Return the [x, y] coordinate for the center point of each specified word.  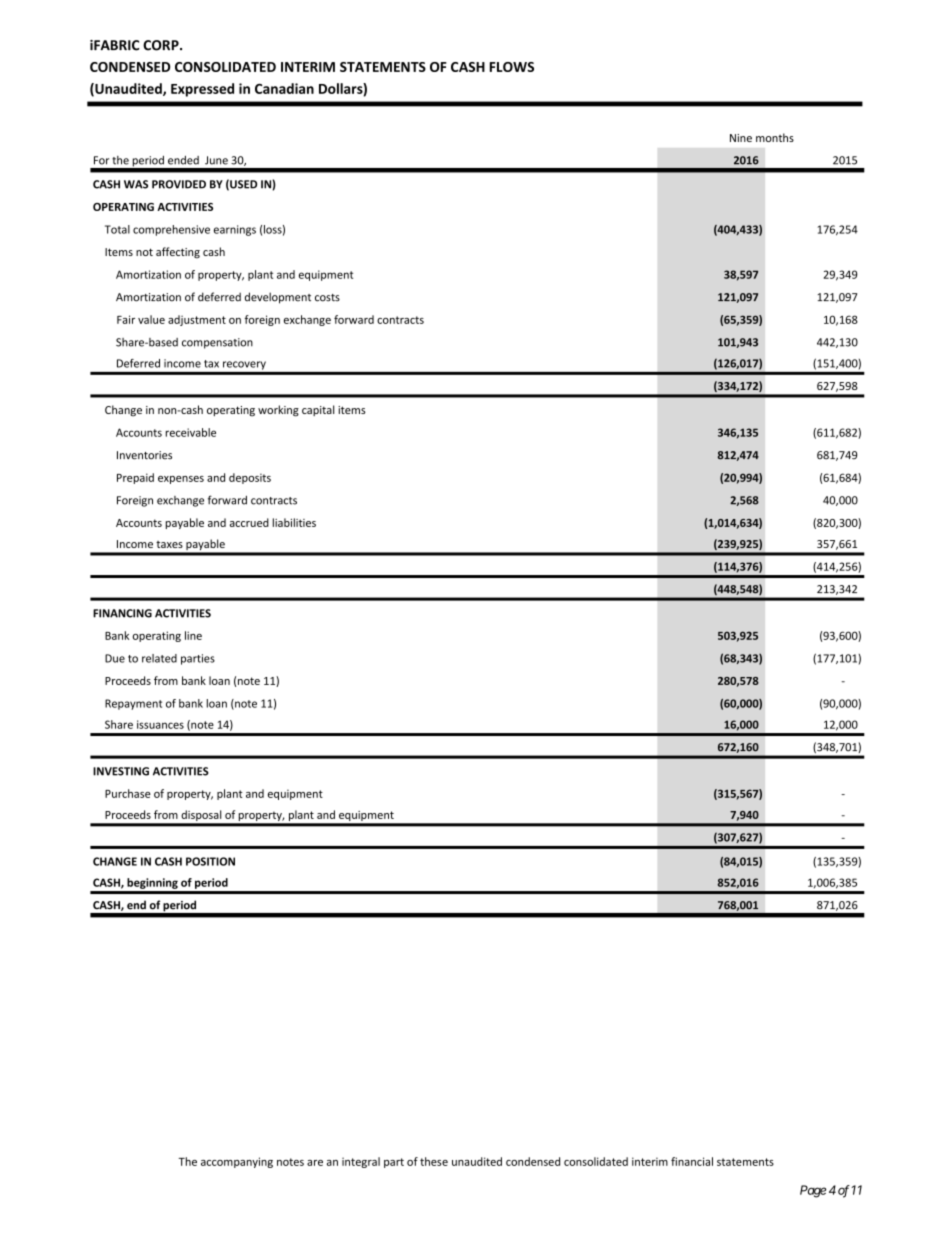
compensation [217, 343]
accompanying [237, 1162]
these [434, 1161]
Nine [741, 138]
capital [318, 410]
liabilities [294, 522]
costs [327, 298]
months [775, 137]
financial [692, 1161]
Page [813, 1191]
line [193, 635]
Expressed [202, 90]
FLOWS [512, 67]
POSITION [210, 861]
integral [361, 1162]
